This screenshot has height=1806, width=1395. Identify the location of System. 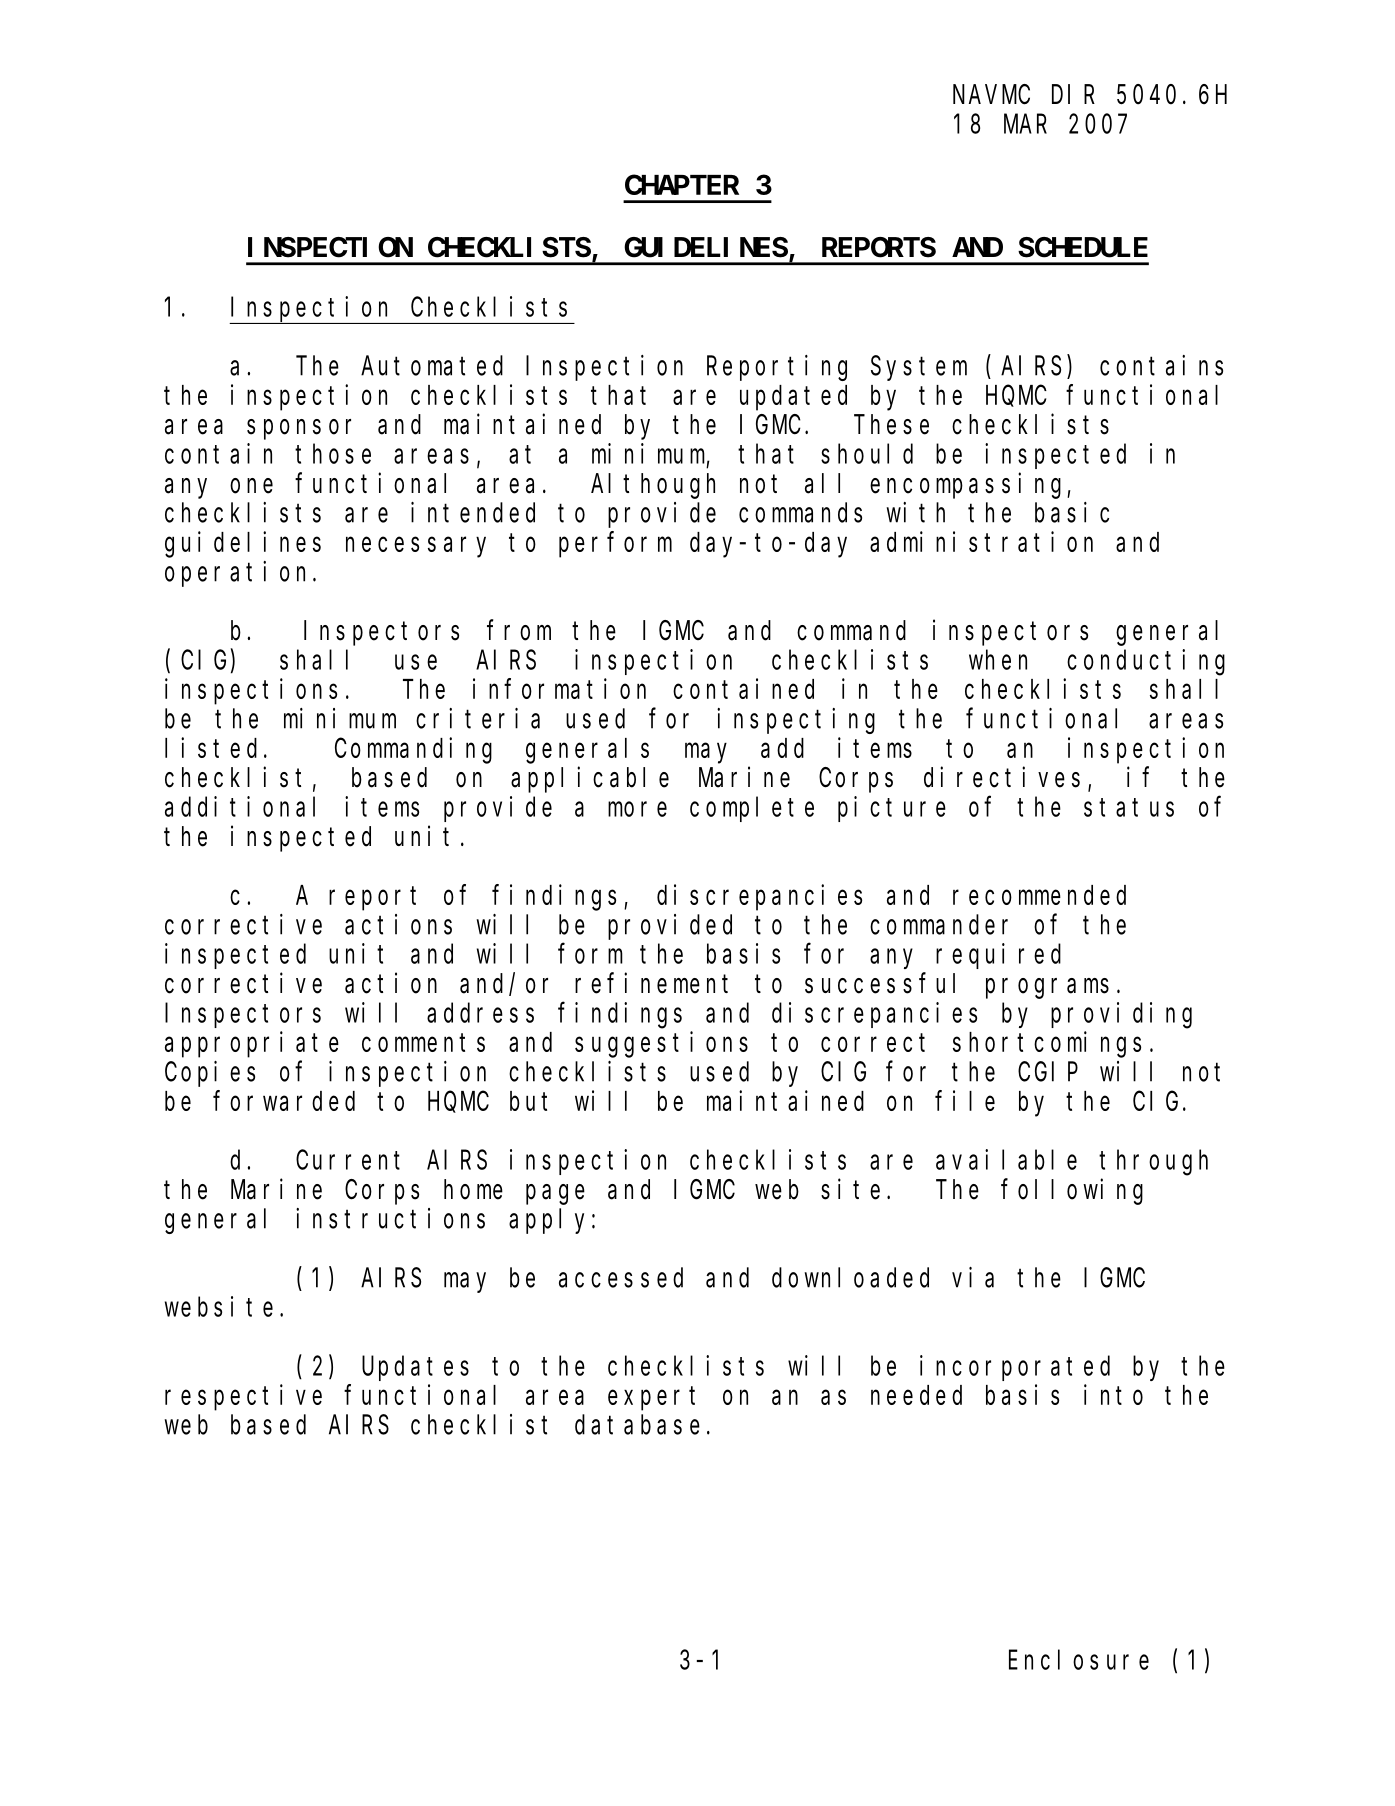
(919, 369).
